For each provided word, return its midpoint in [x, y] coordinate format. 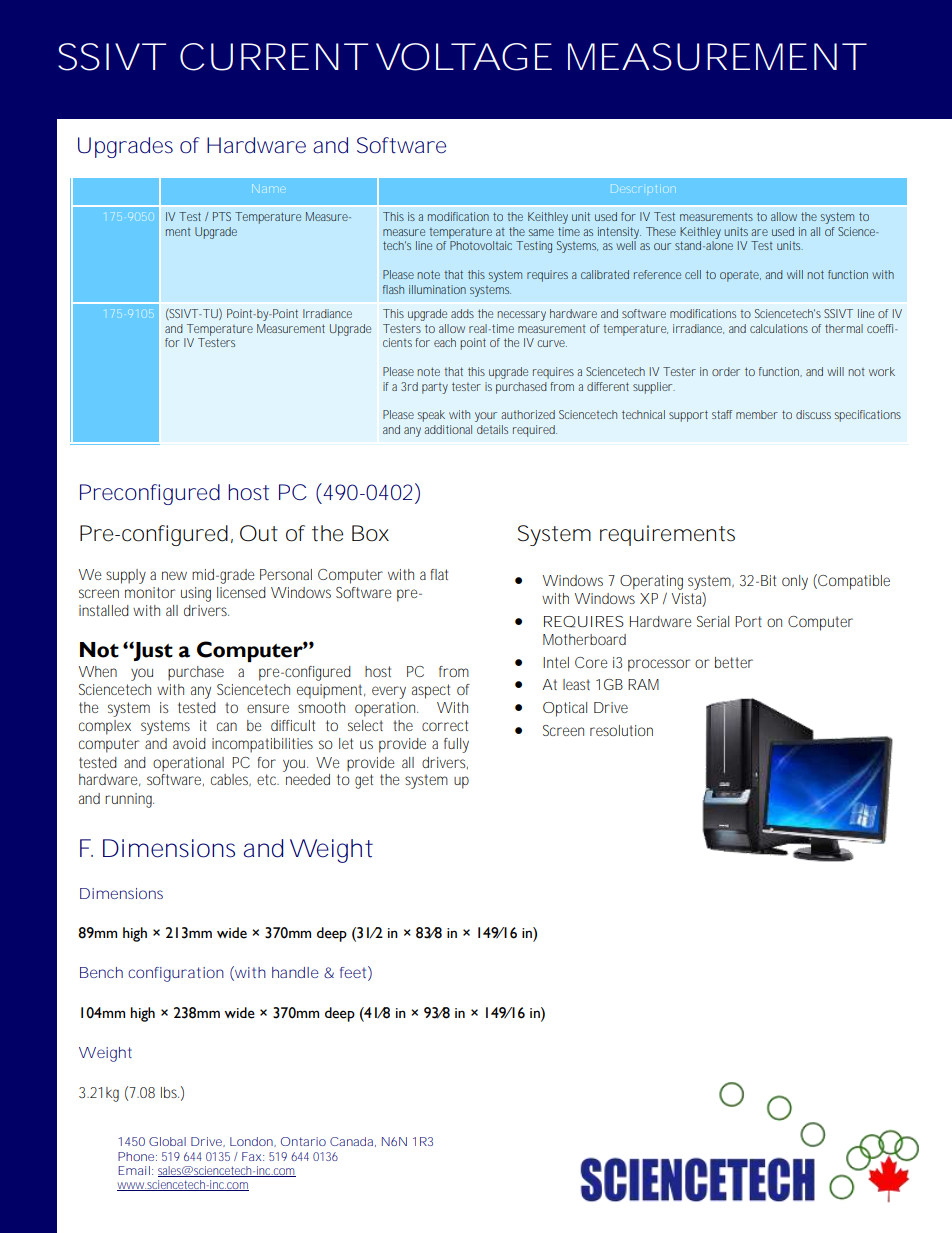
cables [230, 780]
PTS [222, 216]
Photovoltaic [481, 245]
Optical [565, 709]
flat [439, 574]
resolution [621, 730]
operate [740, 276]
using [196, 594]
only [795, 582]
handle [295, 972]
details [492, 429]
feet [353, 972]
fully [456, 745]
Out [259, 533]
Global [167, 1141]
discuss [813, 414]
